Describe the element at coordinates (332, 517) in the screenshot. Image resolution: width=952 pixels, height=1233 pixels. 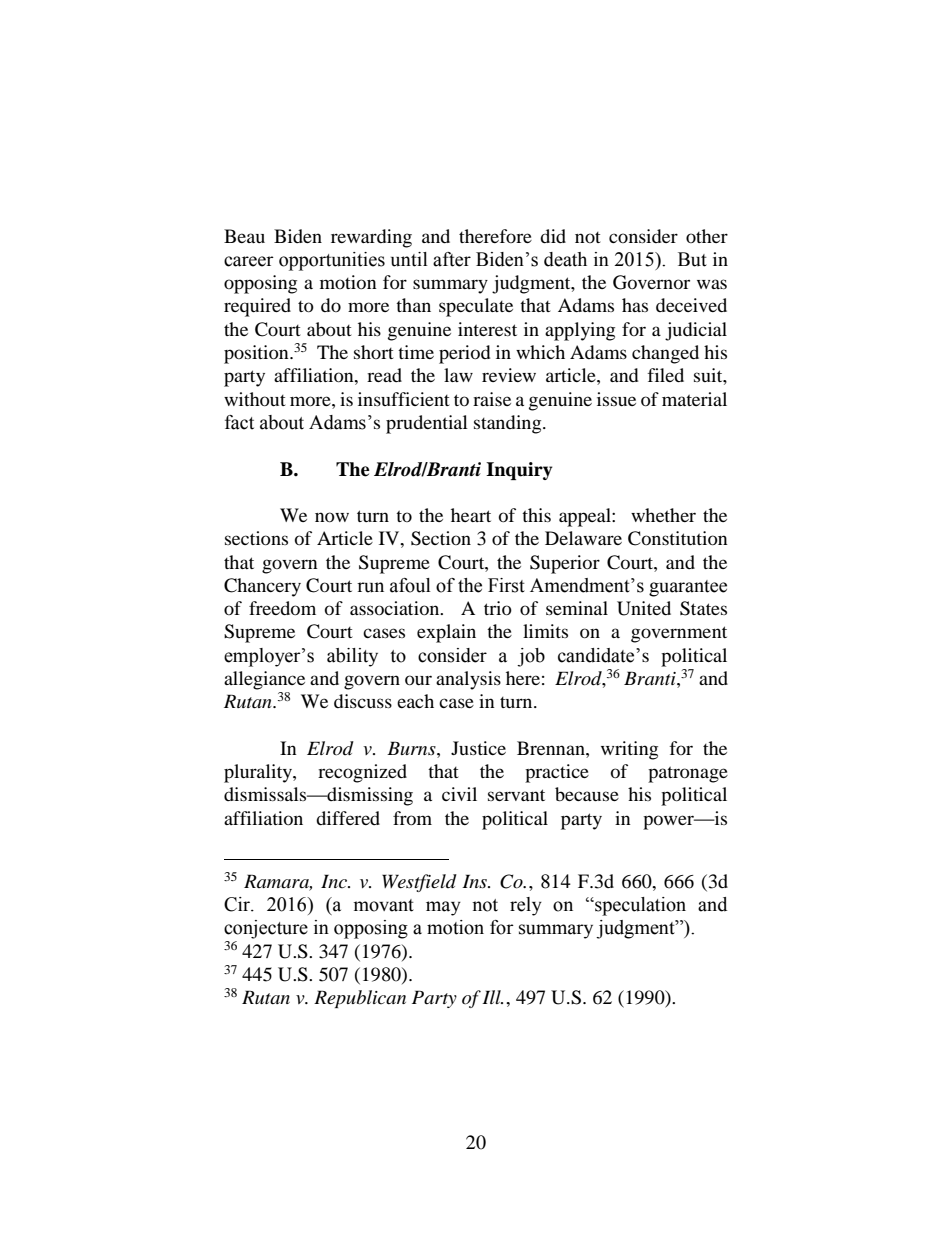
I see `now` at that location.
